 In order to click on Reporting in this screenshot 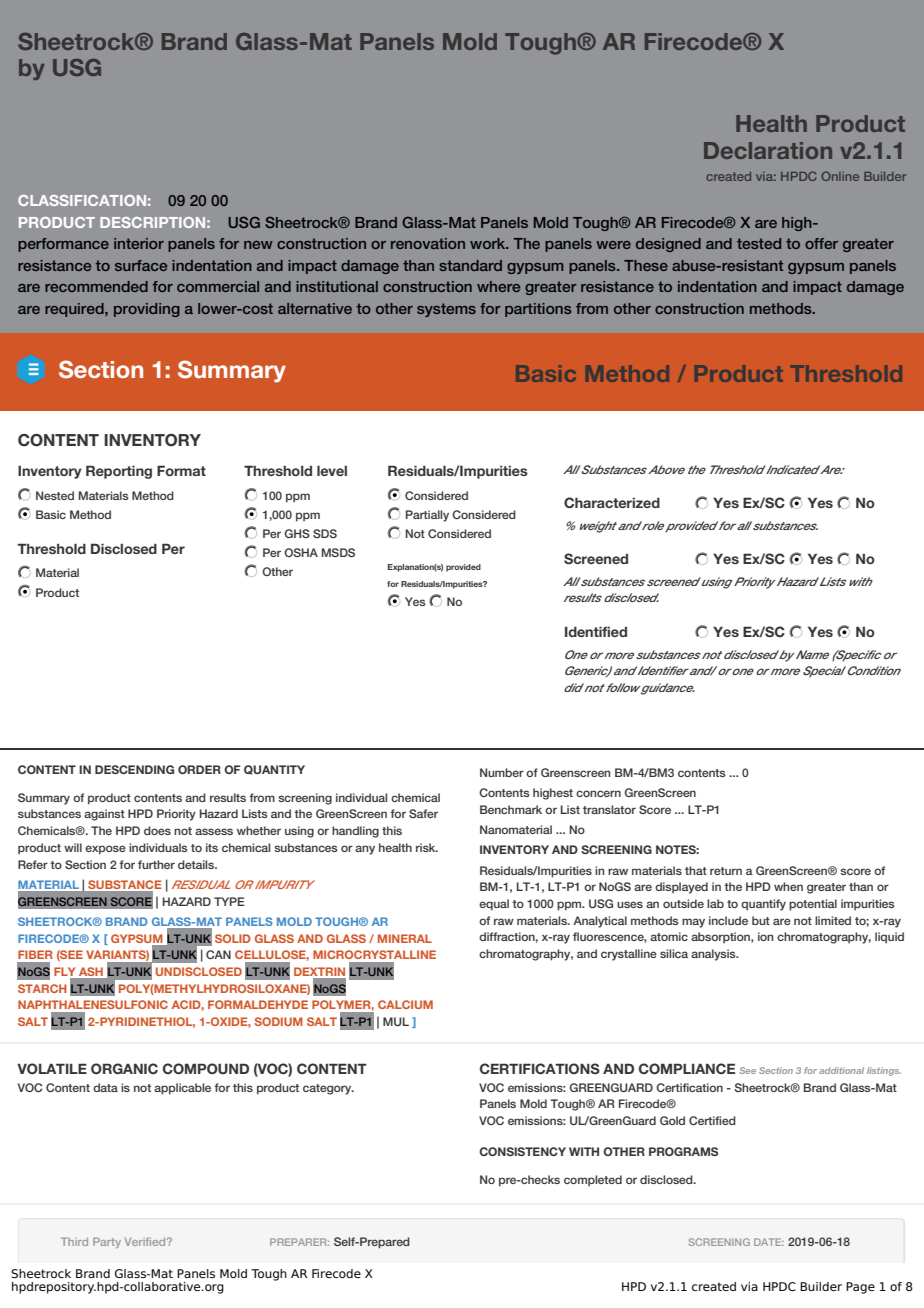, I will do `click(119, 472)`.
